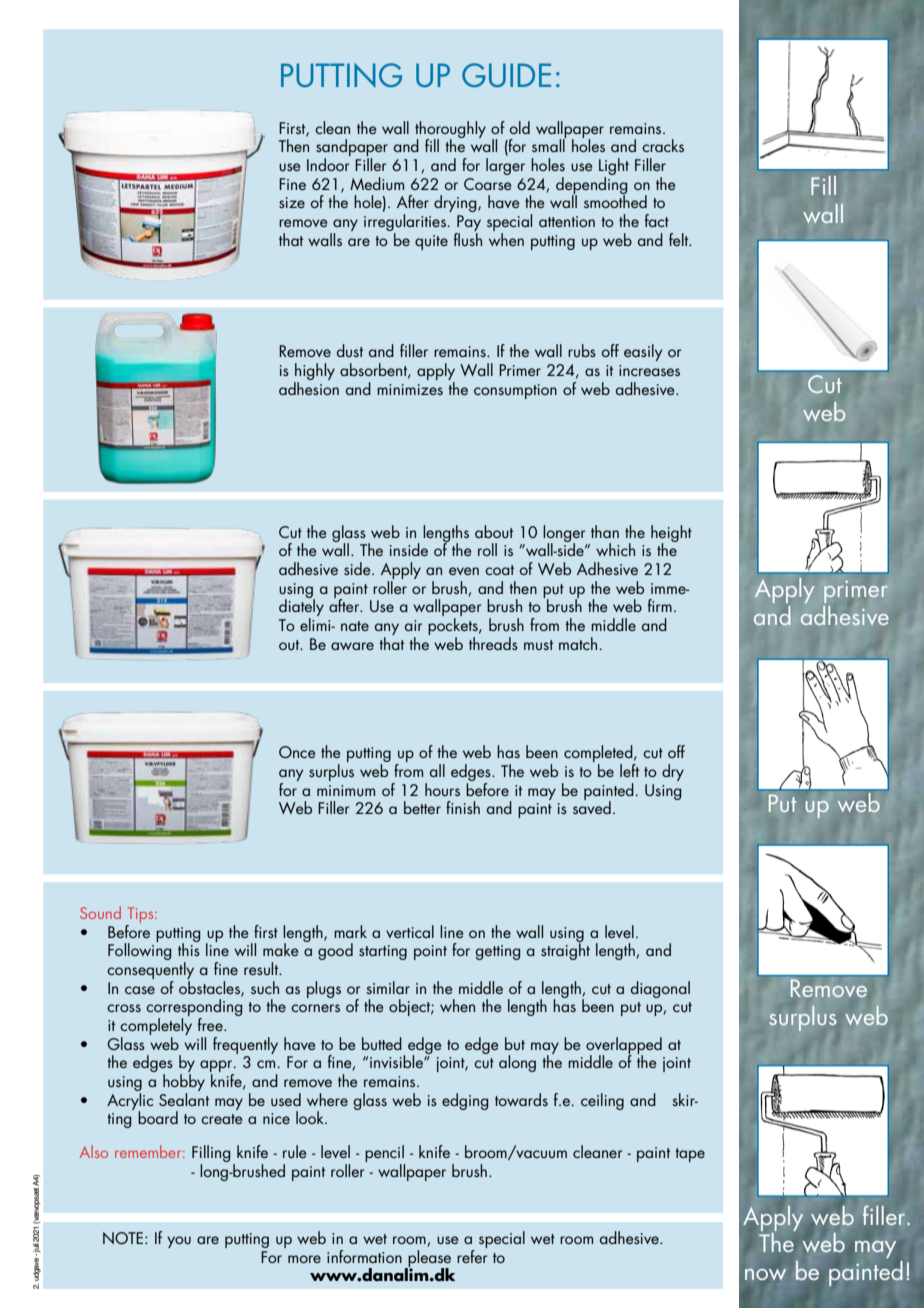 The height and width of the screenshot is (1308, 924). What do you see at coordinates (410, 389) in the screenshot?
I see `minimizes` at bounding box center [410, 389].
